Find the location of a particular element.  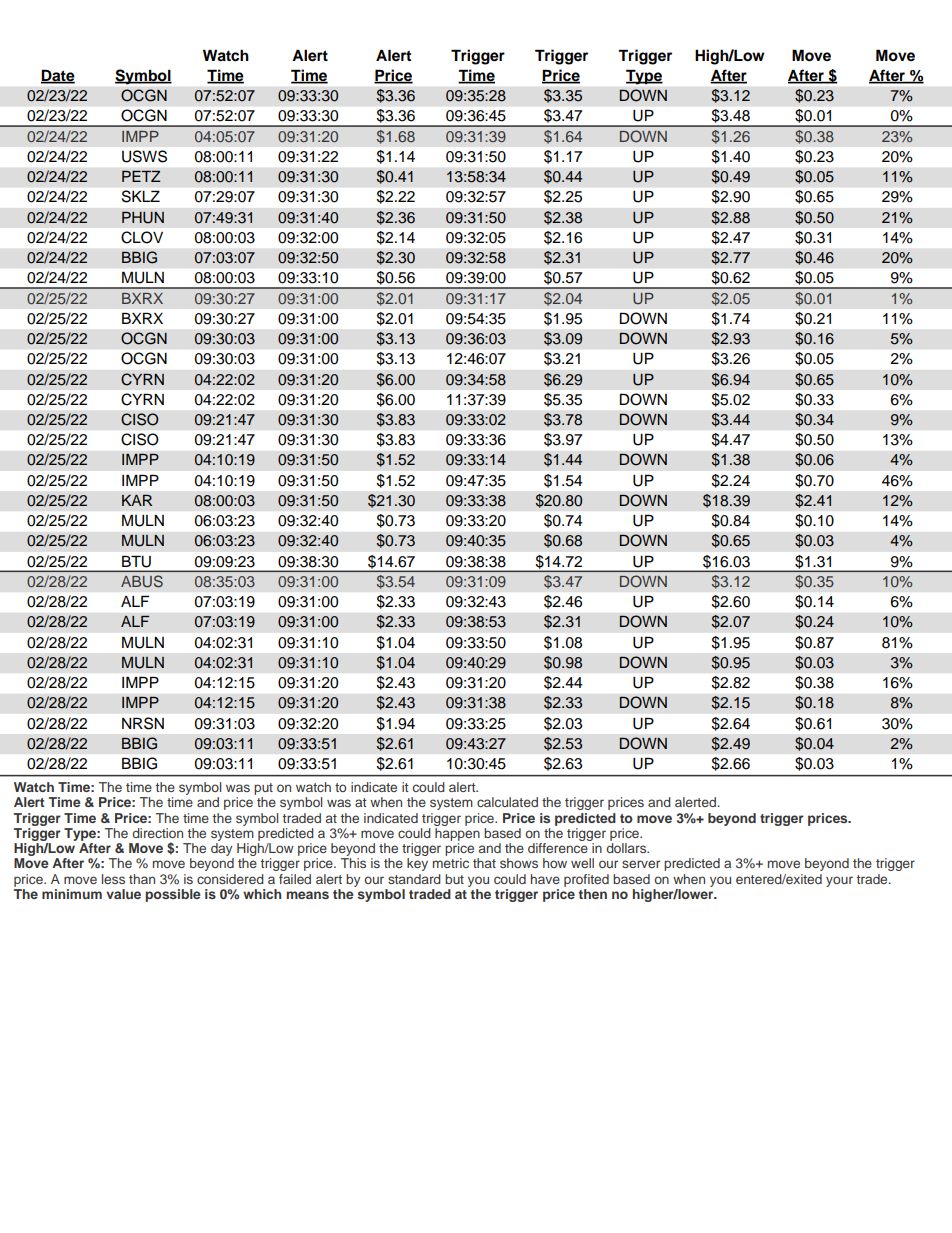

Date is located at coordinates (58, 76).
